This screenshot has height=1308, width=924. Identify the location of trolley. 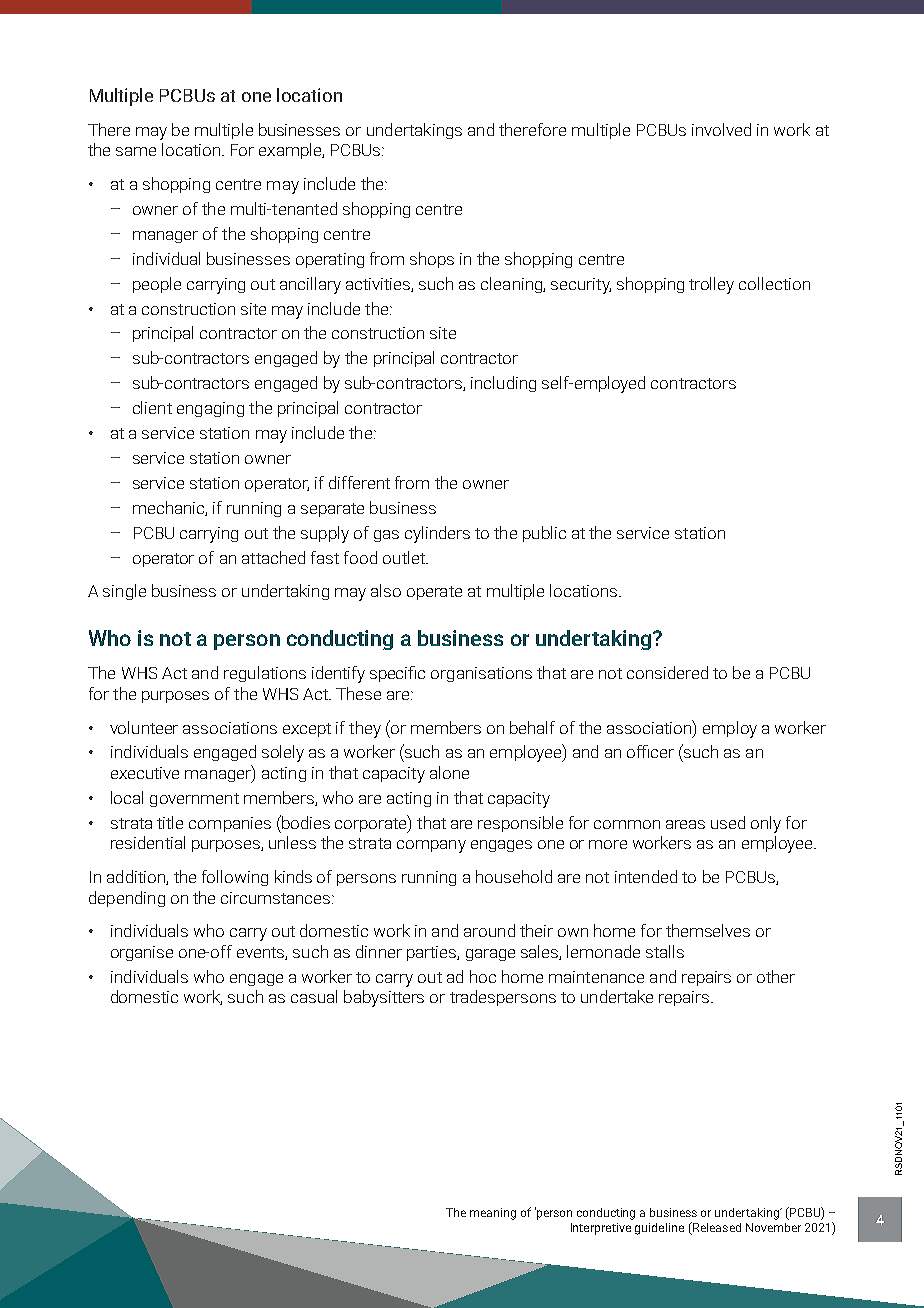
(711, 285).
